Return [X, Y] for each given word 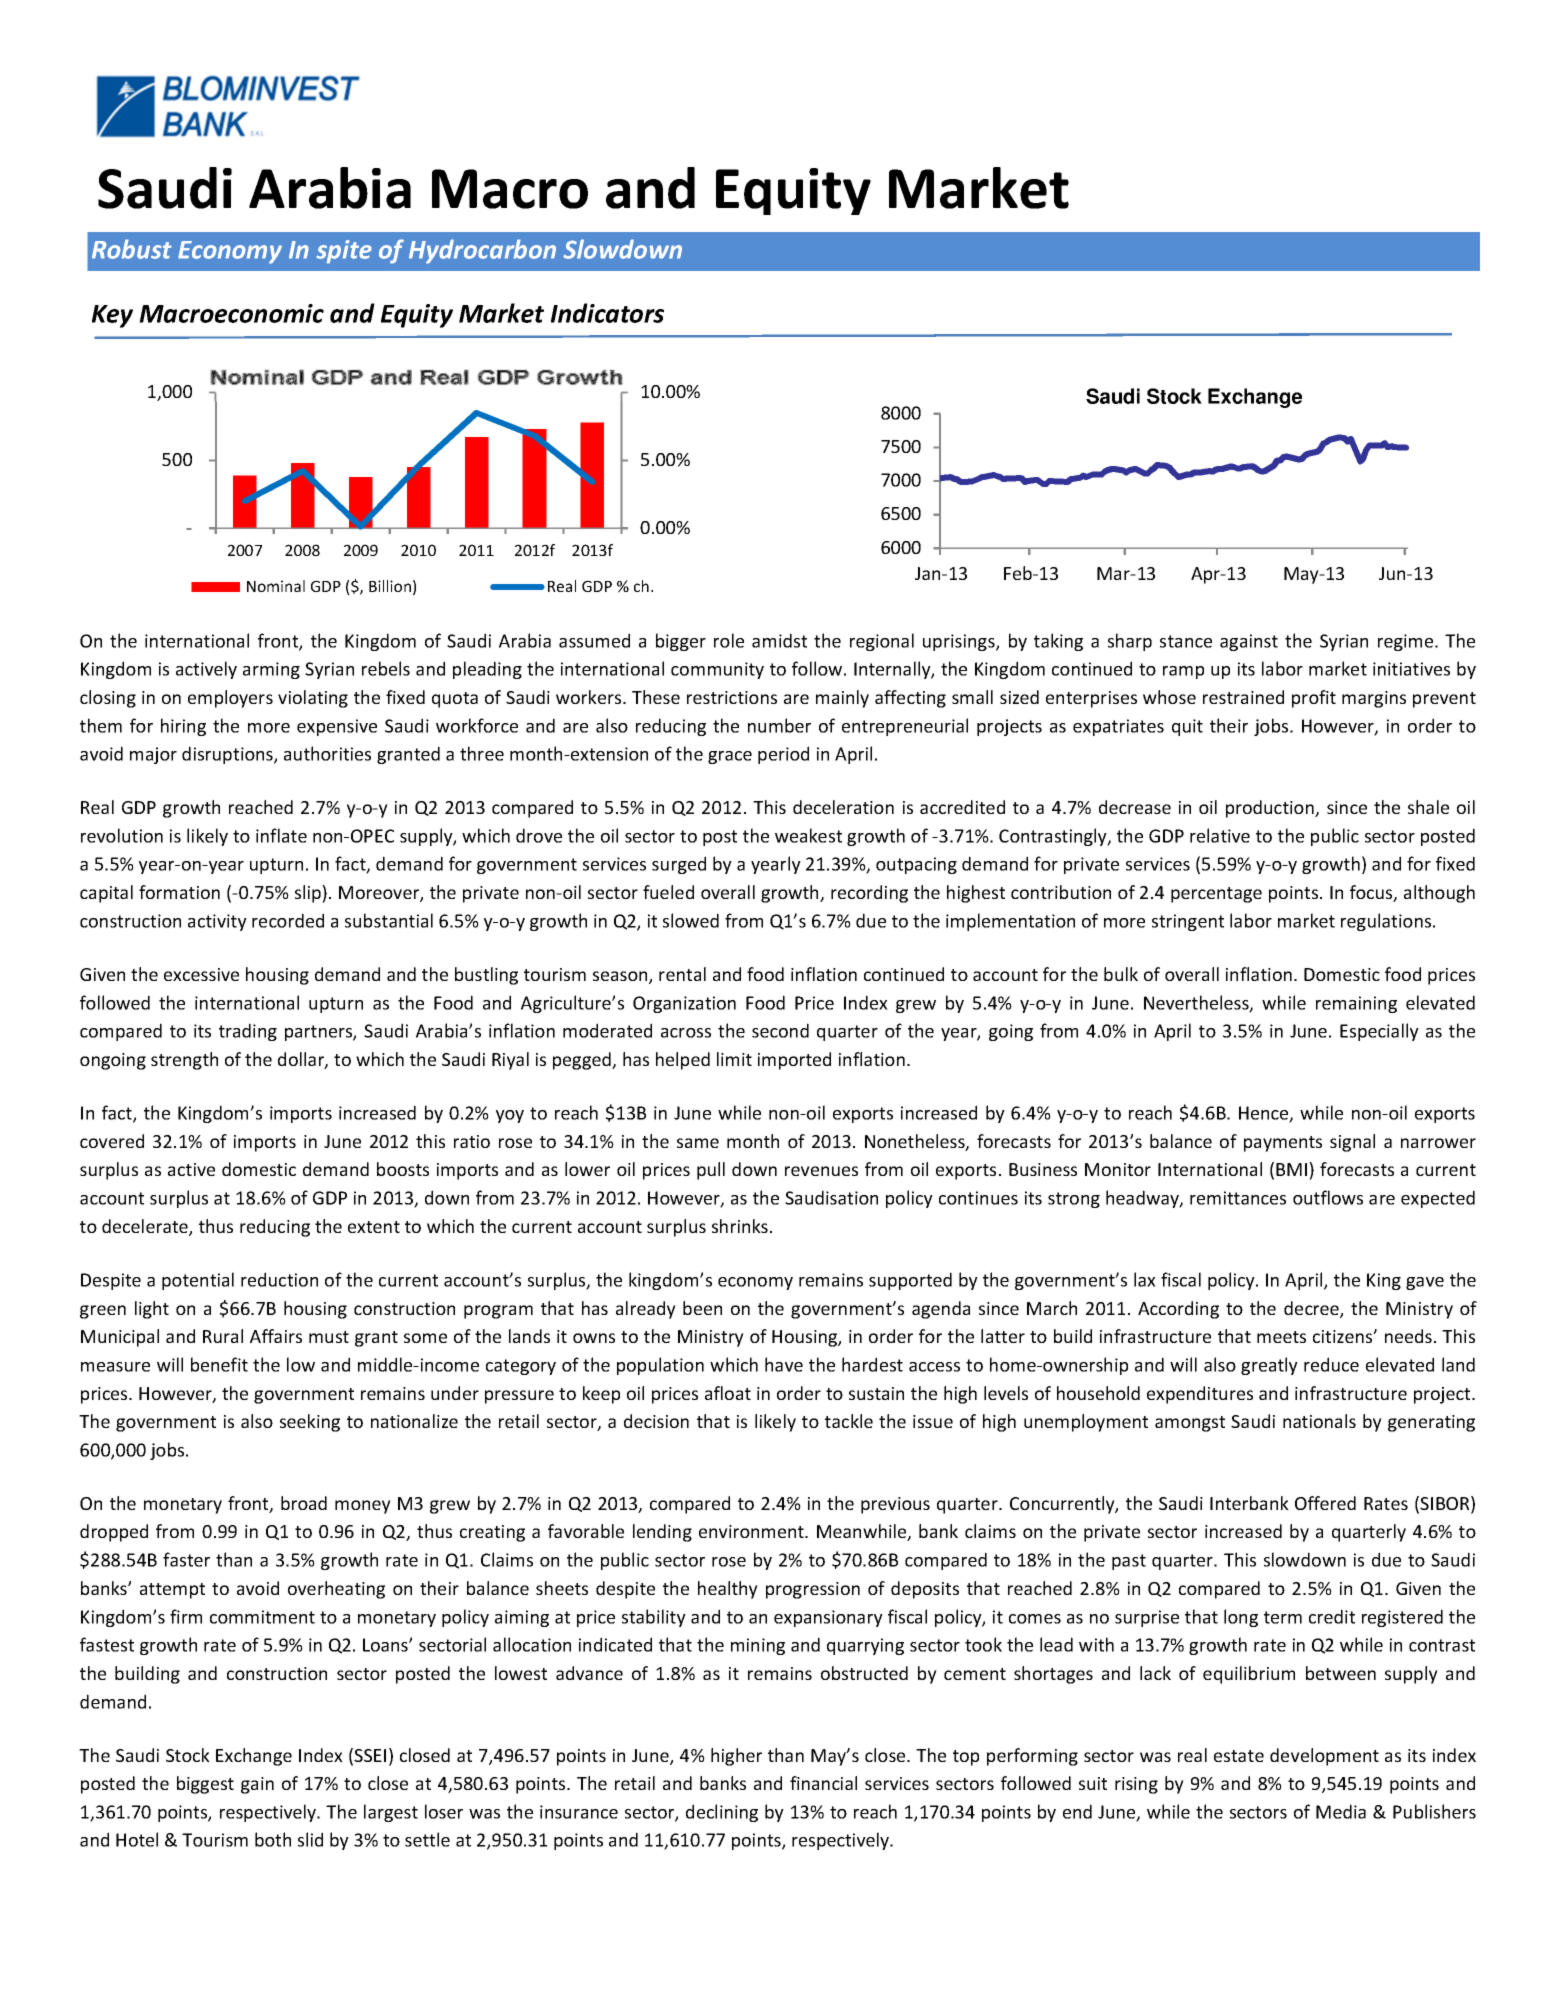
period [783, 755]
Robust [132, 249]
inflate [281, 835]
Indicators [607, 313]
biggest [205, 1785]
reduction [279, 1279]
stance [1186, 641]
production [1271, 809]
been [702, 1308]
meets [1281, 1337]
